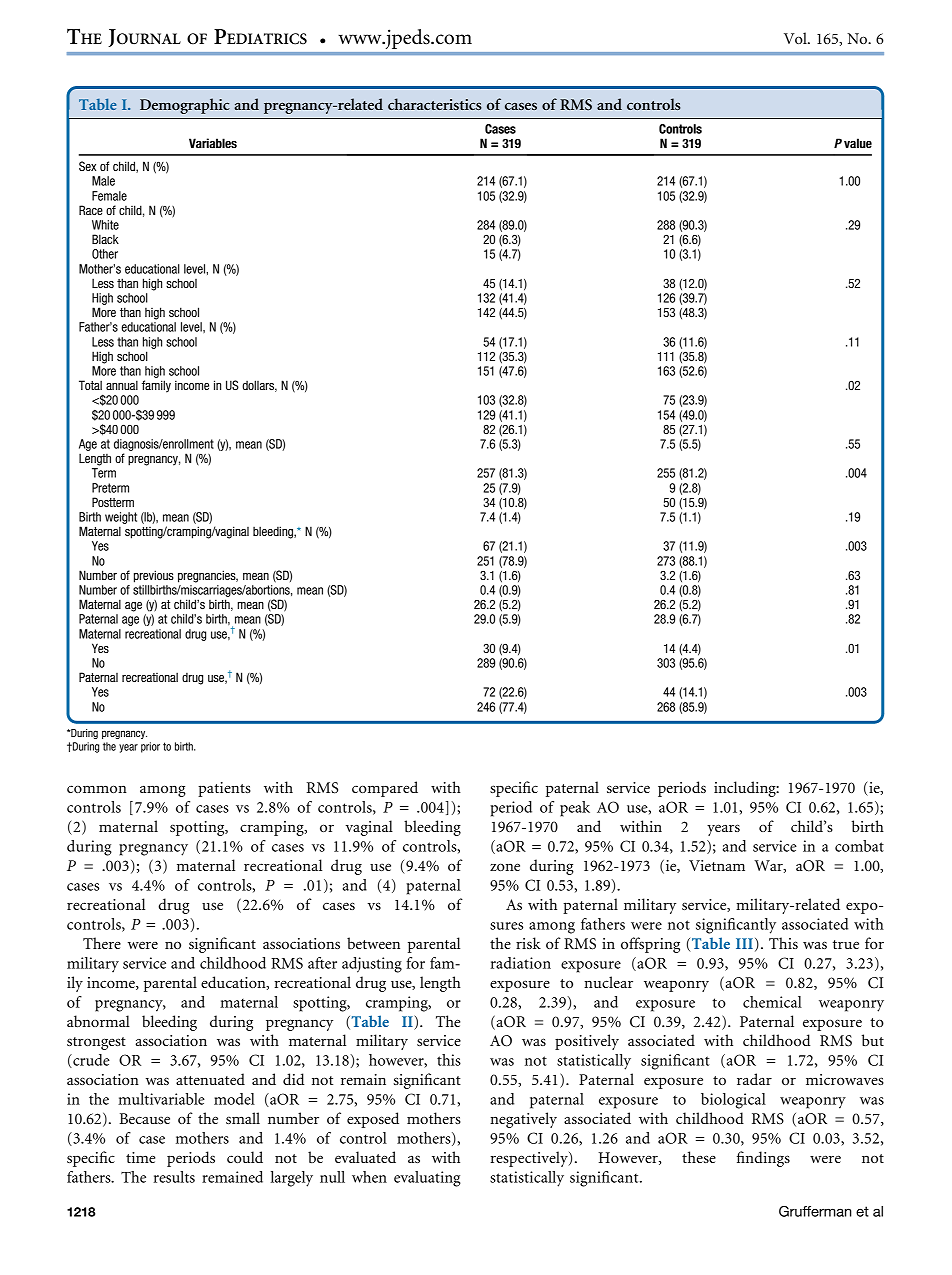  I want to click on Vol, so click(796, 38).
